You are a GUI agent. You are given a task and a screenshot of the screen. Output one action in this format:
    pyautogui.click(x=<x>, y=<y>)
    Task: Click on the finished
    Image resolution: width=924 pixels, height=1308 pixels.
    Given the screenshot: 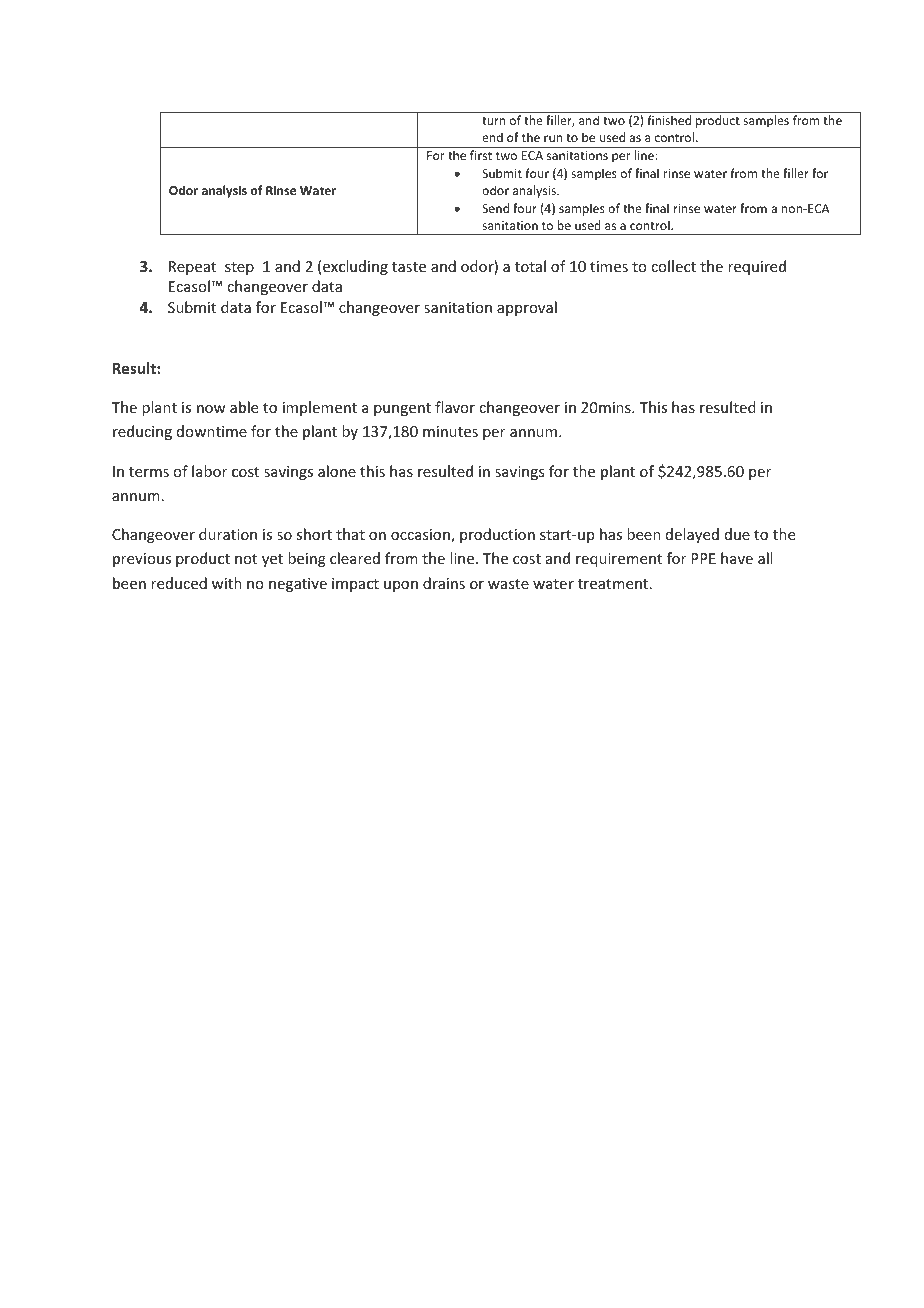 What is the action you would take?
    pyautogui.click(x=669, y=120)
